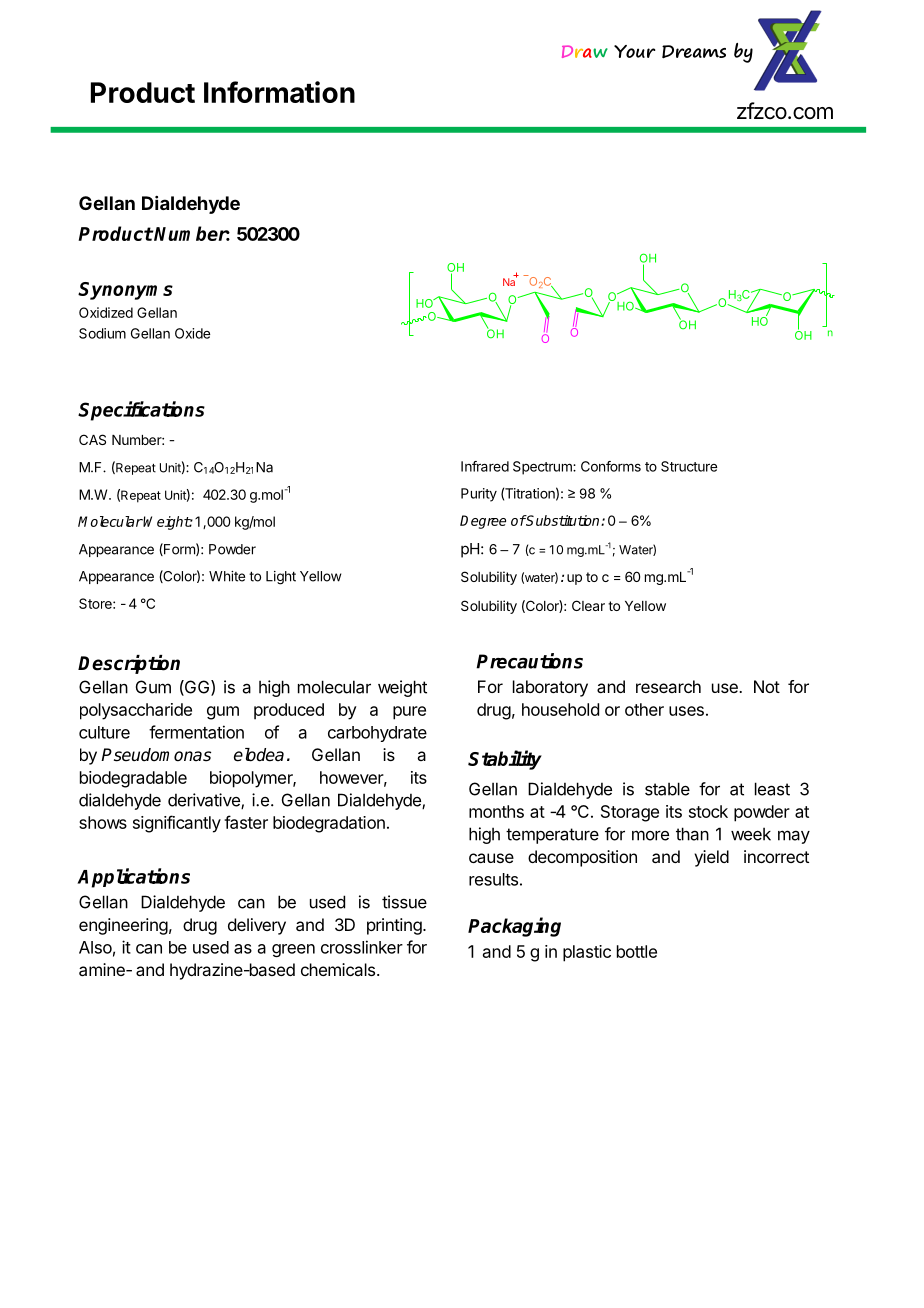 The height and width of the screenshot is (1308, 924). I want to click on Dreams, so click(694, 52).
